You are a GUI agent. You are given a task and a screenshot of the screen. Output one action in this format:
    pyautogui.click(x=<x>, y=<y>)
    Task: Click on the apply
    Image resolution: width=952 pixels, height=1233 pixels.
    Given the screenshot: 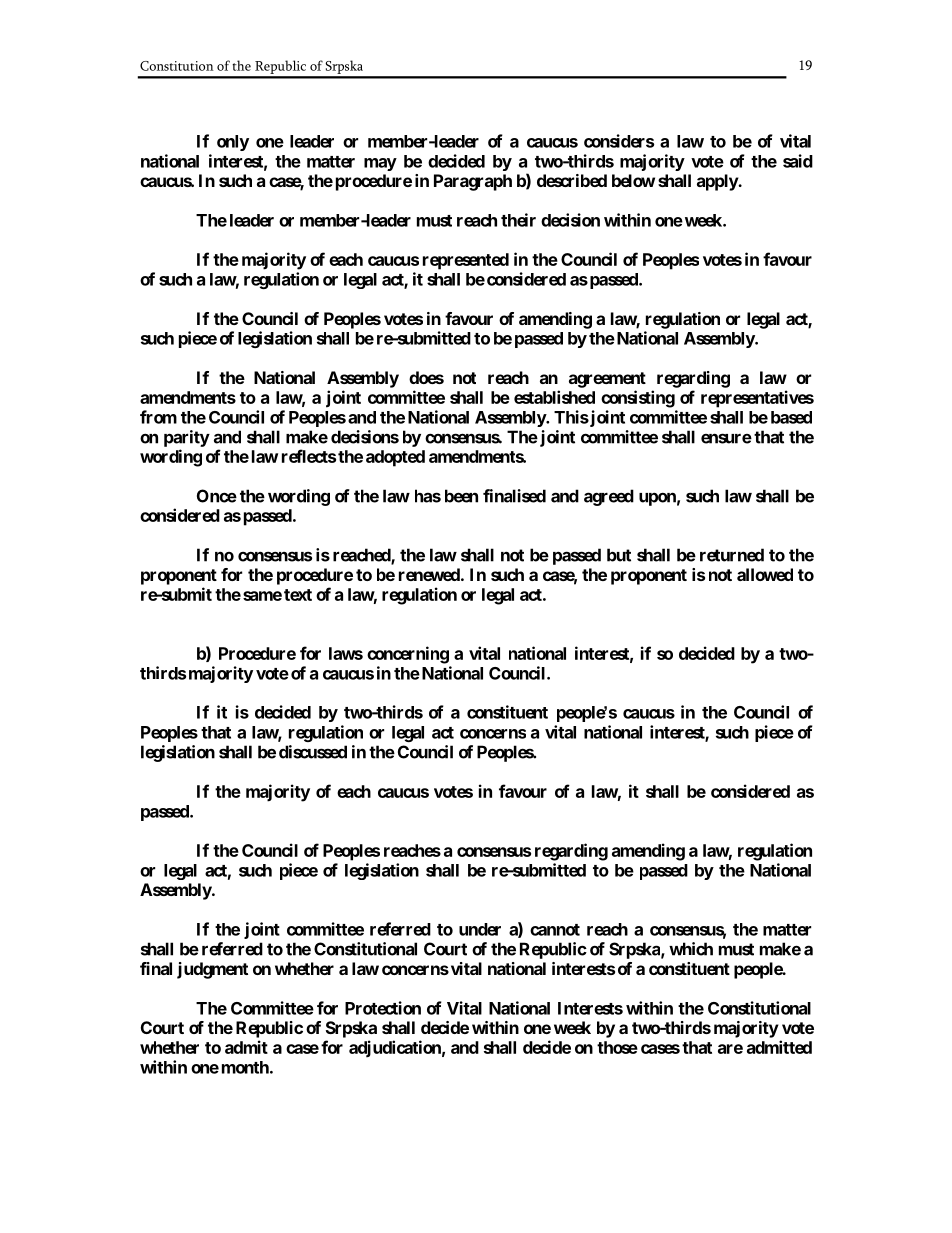 What is the action you would take?
    pyautogui.click(x=718, y=182)
